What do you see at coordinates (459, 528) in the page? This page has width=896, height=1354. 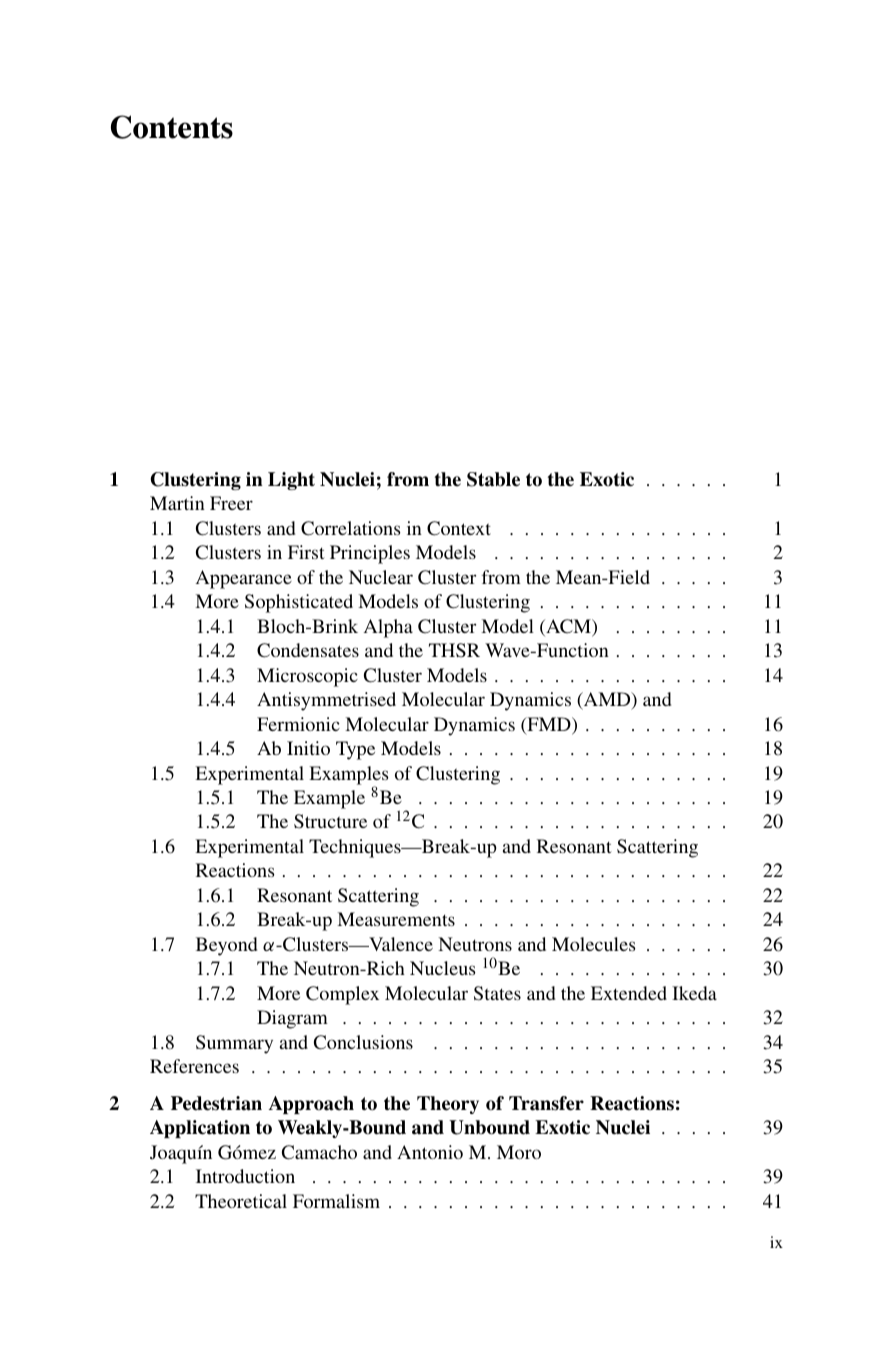 I see `Context` at bounding box center [459, 528].
